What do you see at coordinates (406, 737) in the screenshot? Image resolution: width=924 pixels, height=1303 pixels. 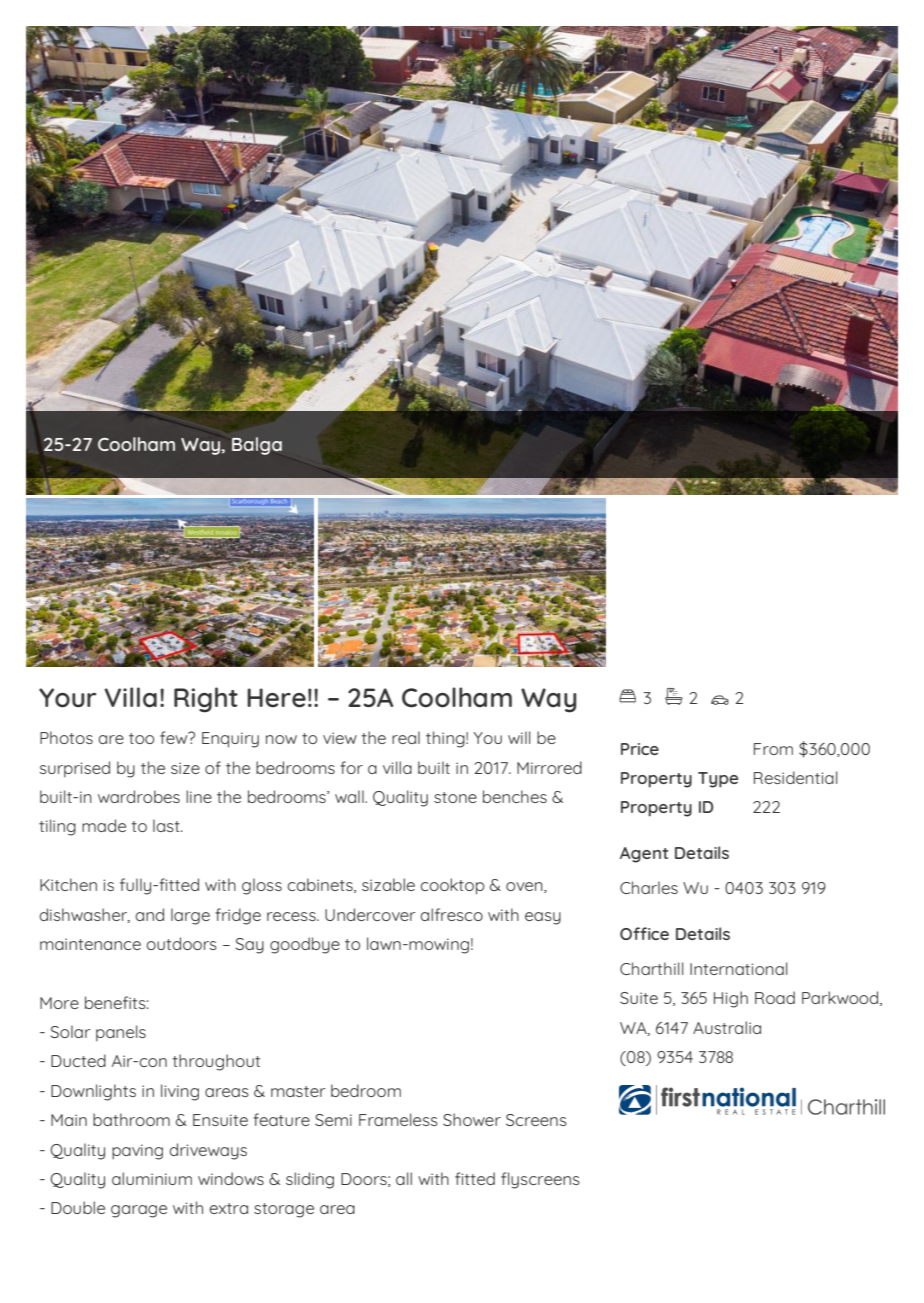 I see `real` at bounding box center [406, 737].
